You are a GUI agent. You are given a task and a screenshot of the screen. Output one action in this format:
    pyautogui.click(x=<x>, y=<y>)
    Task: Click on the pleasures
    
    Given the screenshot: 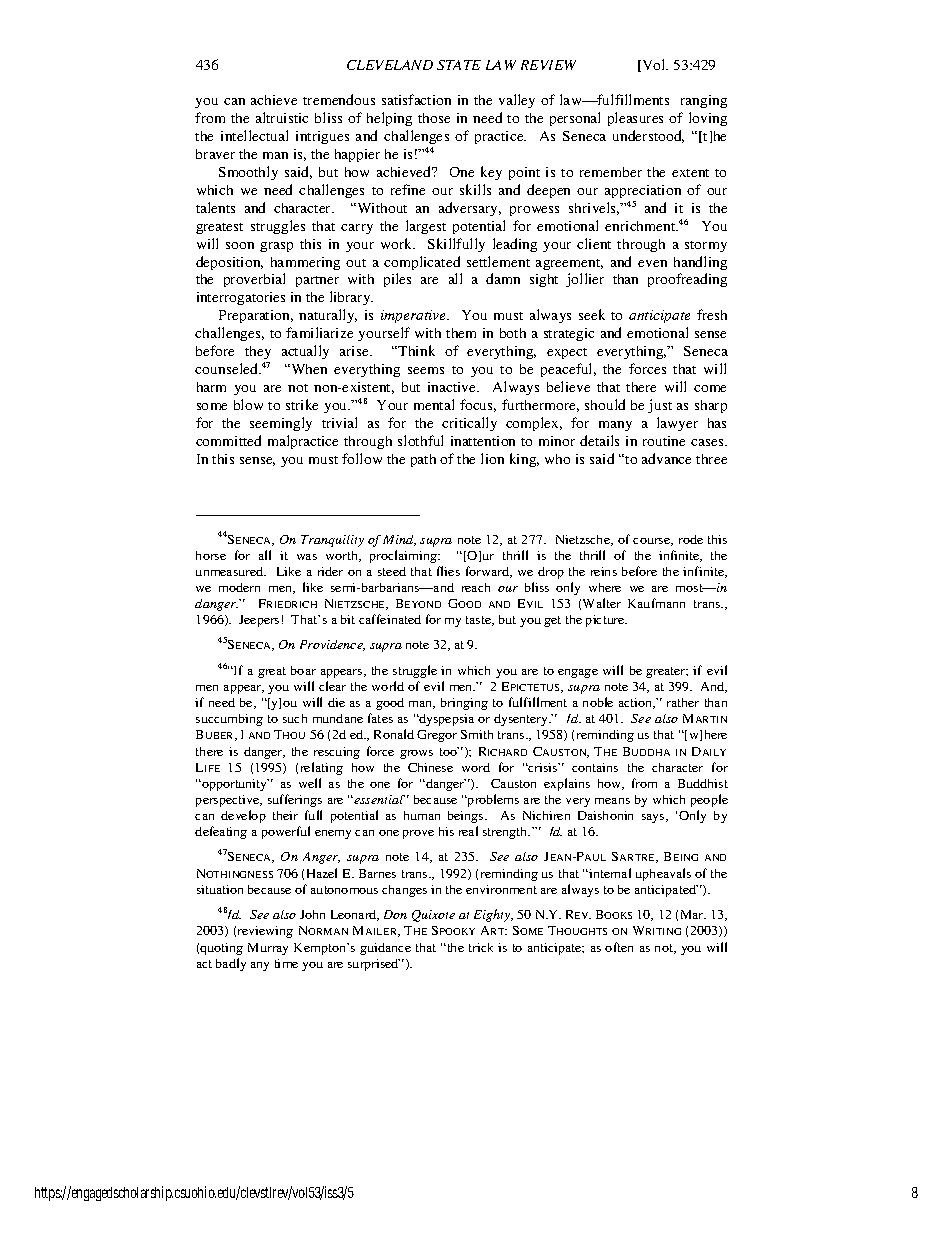 What is the action you would take?
    pyautogui.click(x=635, y=119)
